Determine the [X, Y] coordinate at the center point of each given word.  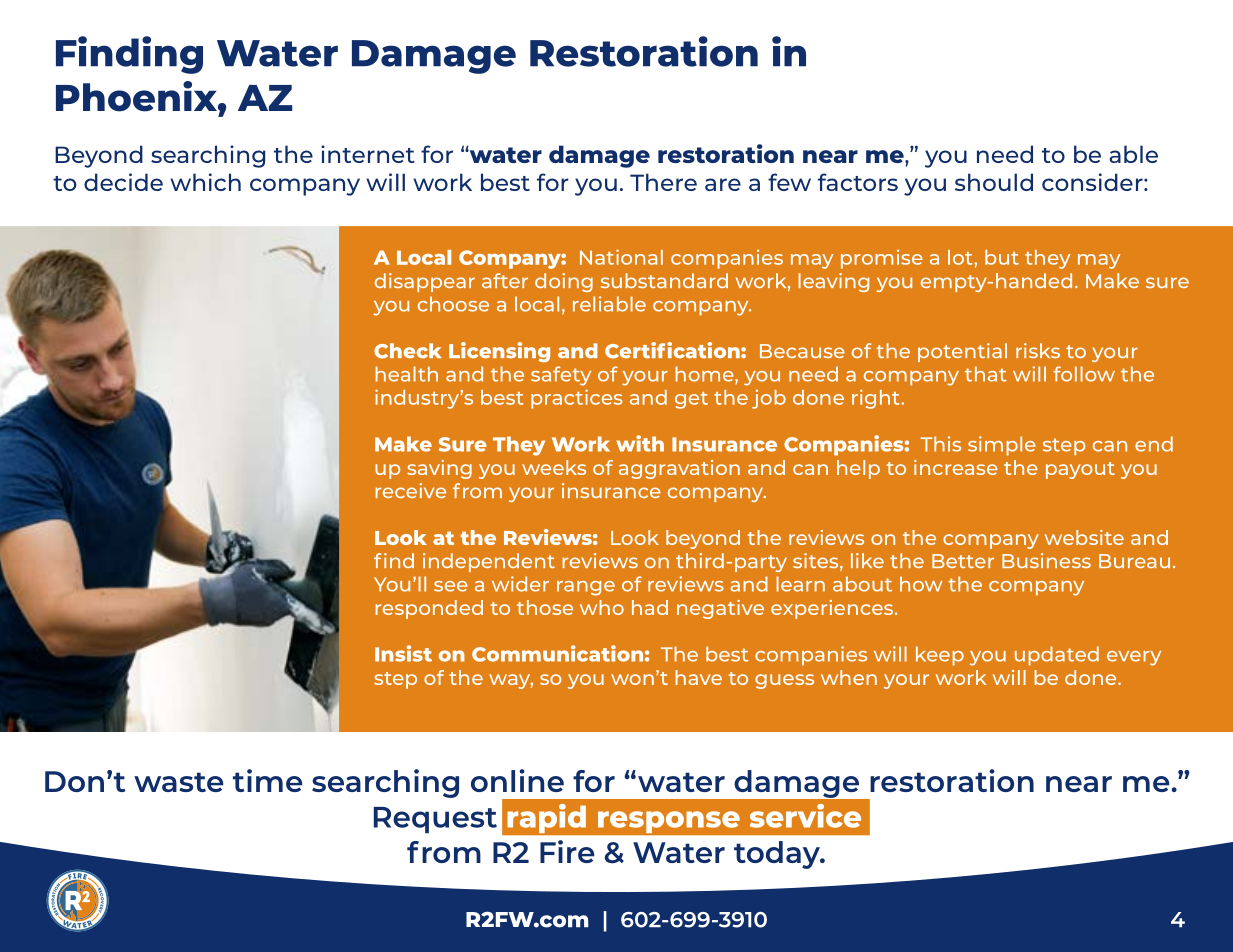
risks [1038, 350]
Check [407, 351]
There [663, 182]
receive [410, 490]
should [994, 182]
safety [561, 376]
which [205, 182]
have [698, 677]
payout [1080, 470]
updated [1057, 656]
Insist [403, 653]
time [268, 780]
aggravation [679, 469]
